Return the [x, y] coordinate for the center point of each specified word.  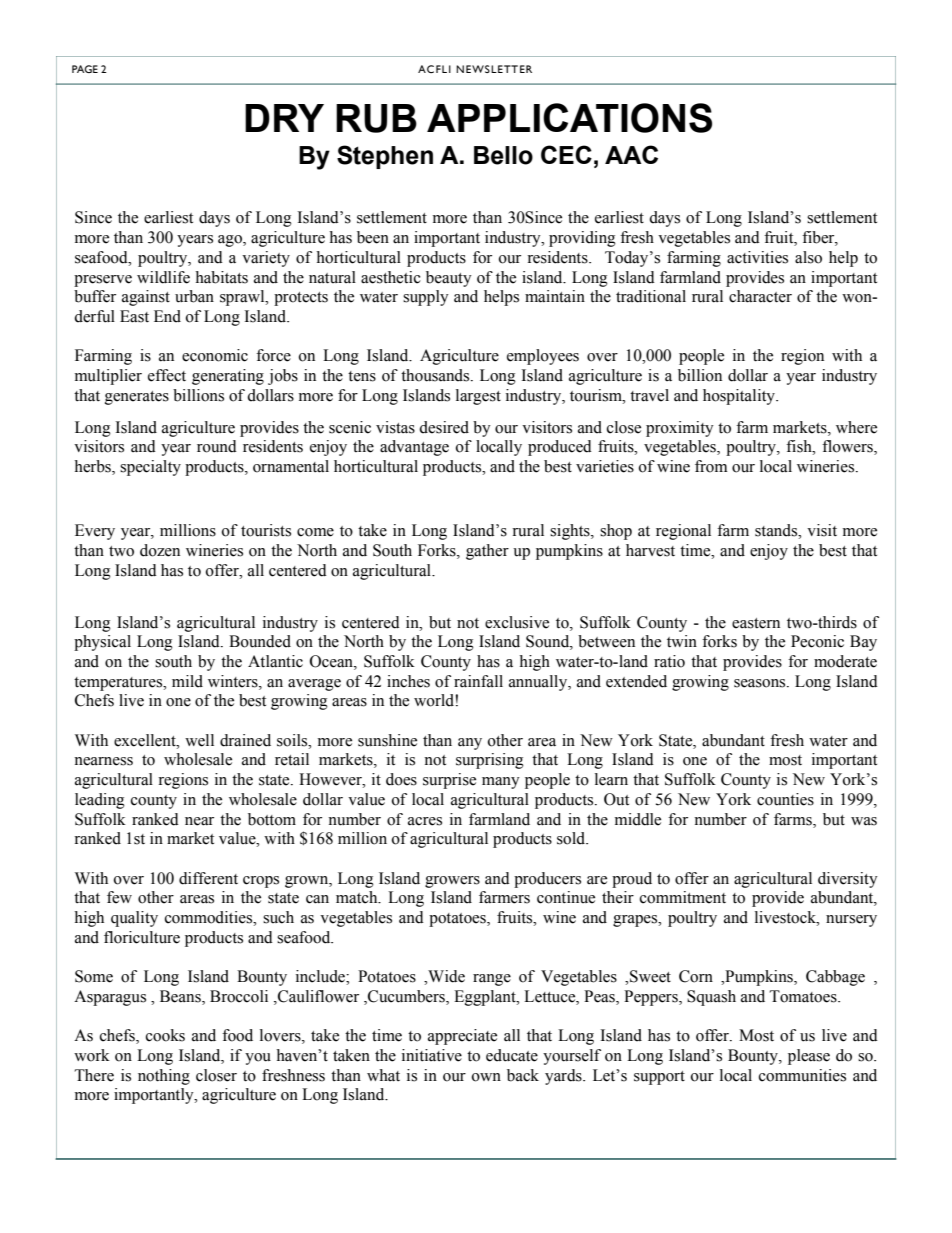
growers [452, 882]
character [760, 296]
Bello [503, 155]
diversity [848, 880]
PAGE [85, 69]
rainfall [478, 681]
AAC [631, 154]
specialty [150, 468]
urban [194, 296]
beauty [449, 279]
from [711, 466]
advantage [414, 448]
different [208, 878]
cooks [165, 1035]
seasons [761, 683]
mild [187, 681]
